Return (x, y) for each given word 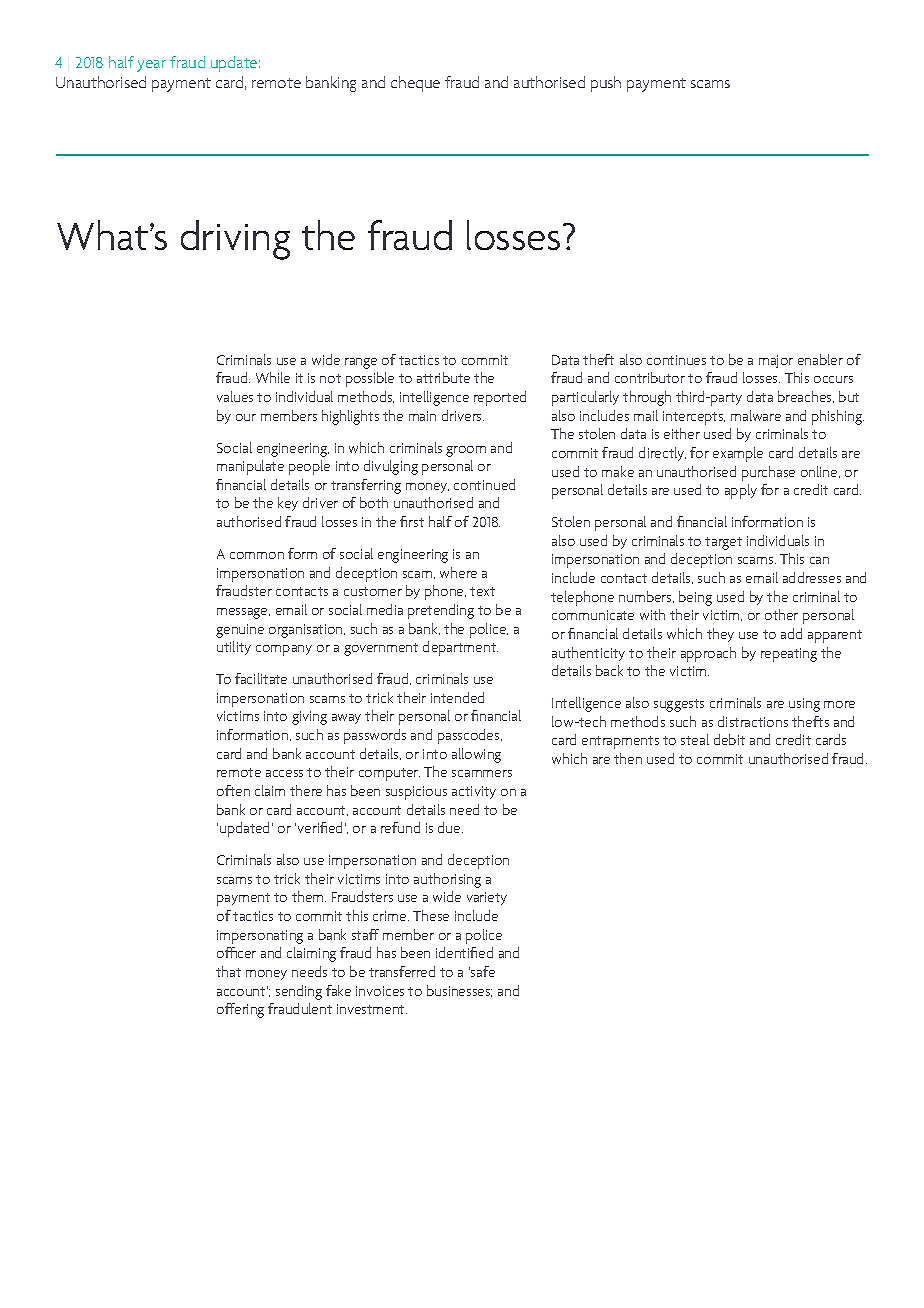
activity (474, 792)
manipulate (250, 467)
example (738, 454)
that (228, 971)
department (460, 648)
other (781, 614)
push (606, 84)
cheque (415, 84)
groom (466, 451)
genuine (240, 631)
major (776, 361)
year (151, 66)
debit (729, 739)
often (233, 790)
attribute (443, 377)
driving (235, 240)
